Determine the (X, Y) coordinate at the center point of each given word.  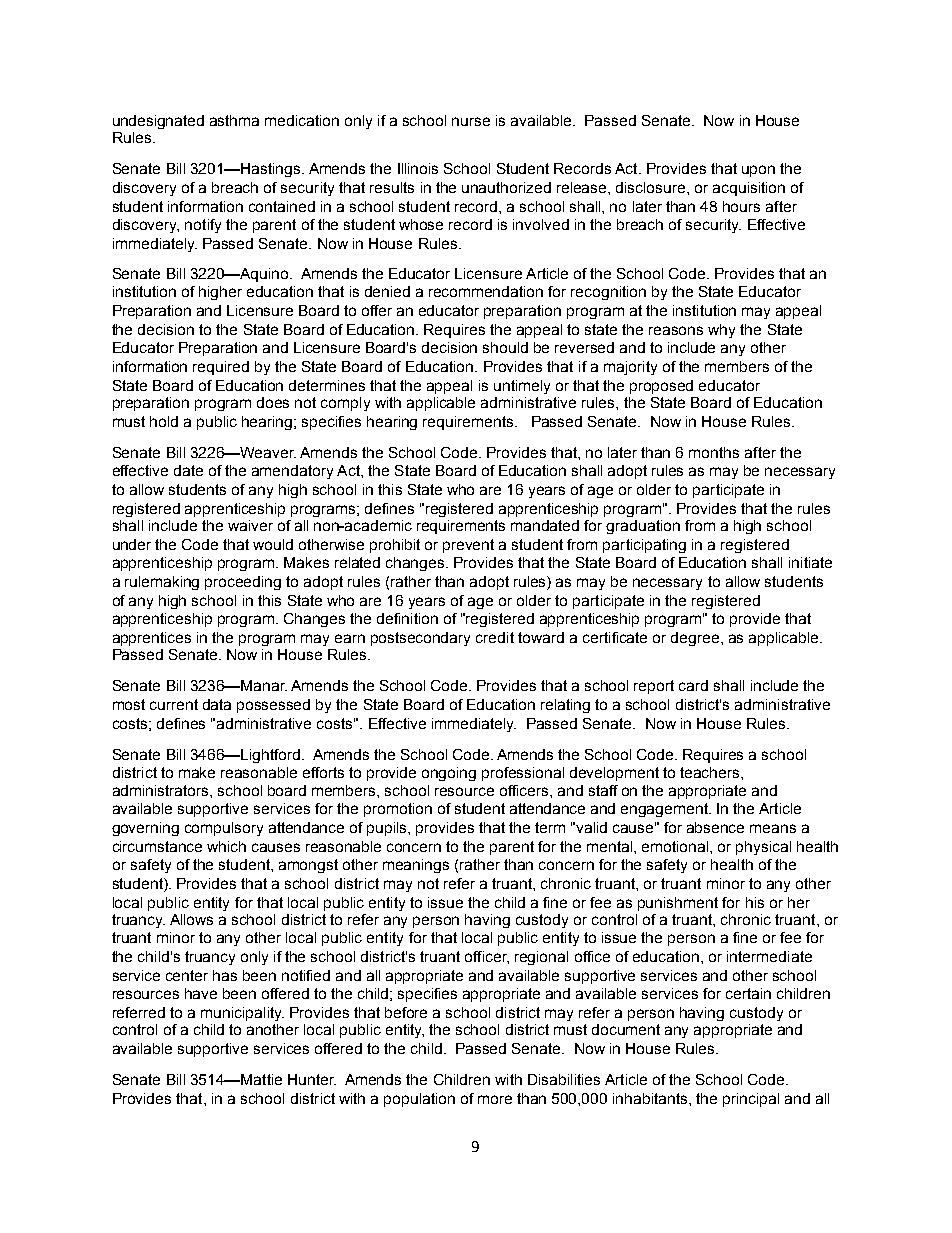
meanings (416, 866)
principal (751, 1100)
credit (495, 637)
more (495, 1099)
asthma (234, 120)
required (221, 368)
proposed (661, 387)
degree (696, 639)
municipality (242, 1014)
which (226, 846)
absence (715, 827)
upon (758, 171)
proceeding (243, 583)
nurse (471, 121)
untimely (522, 387)
